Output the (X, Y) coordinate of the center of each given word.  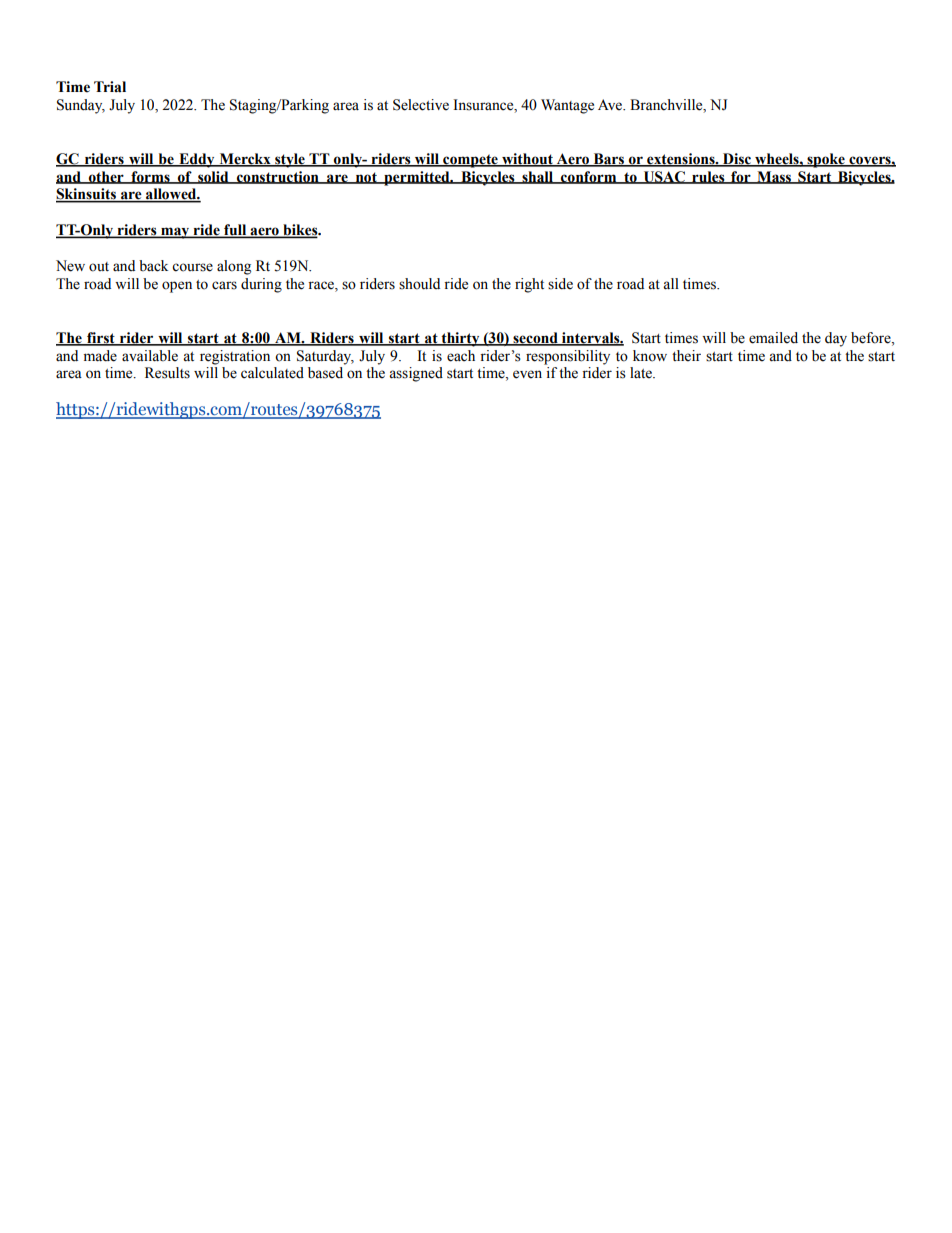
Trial (110, 87)
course (192, 267)
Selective (421, 105)
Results (167, 373)
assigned (416, 374)
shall (538, 177)
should (419, 284)
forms (150, 177)
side (560, 284)
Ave (611, 105)
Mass (774, 177)
